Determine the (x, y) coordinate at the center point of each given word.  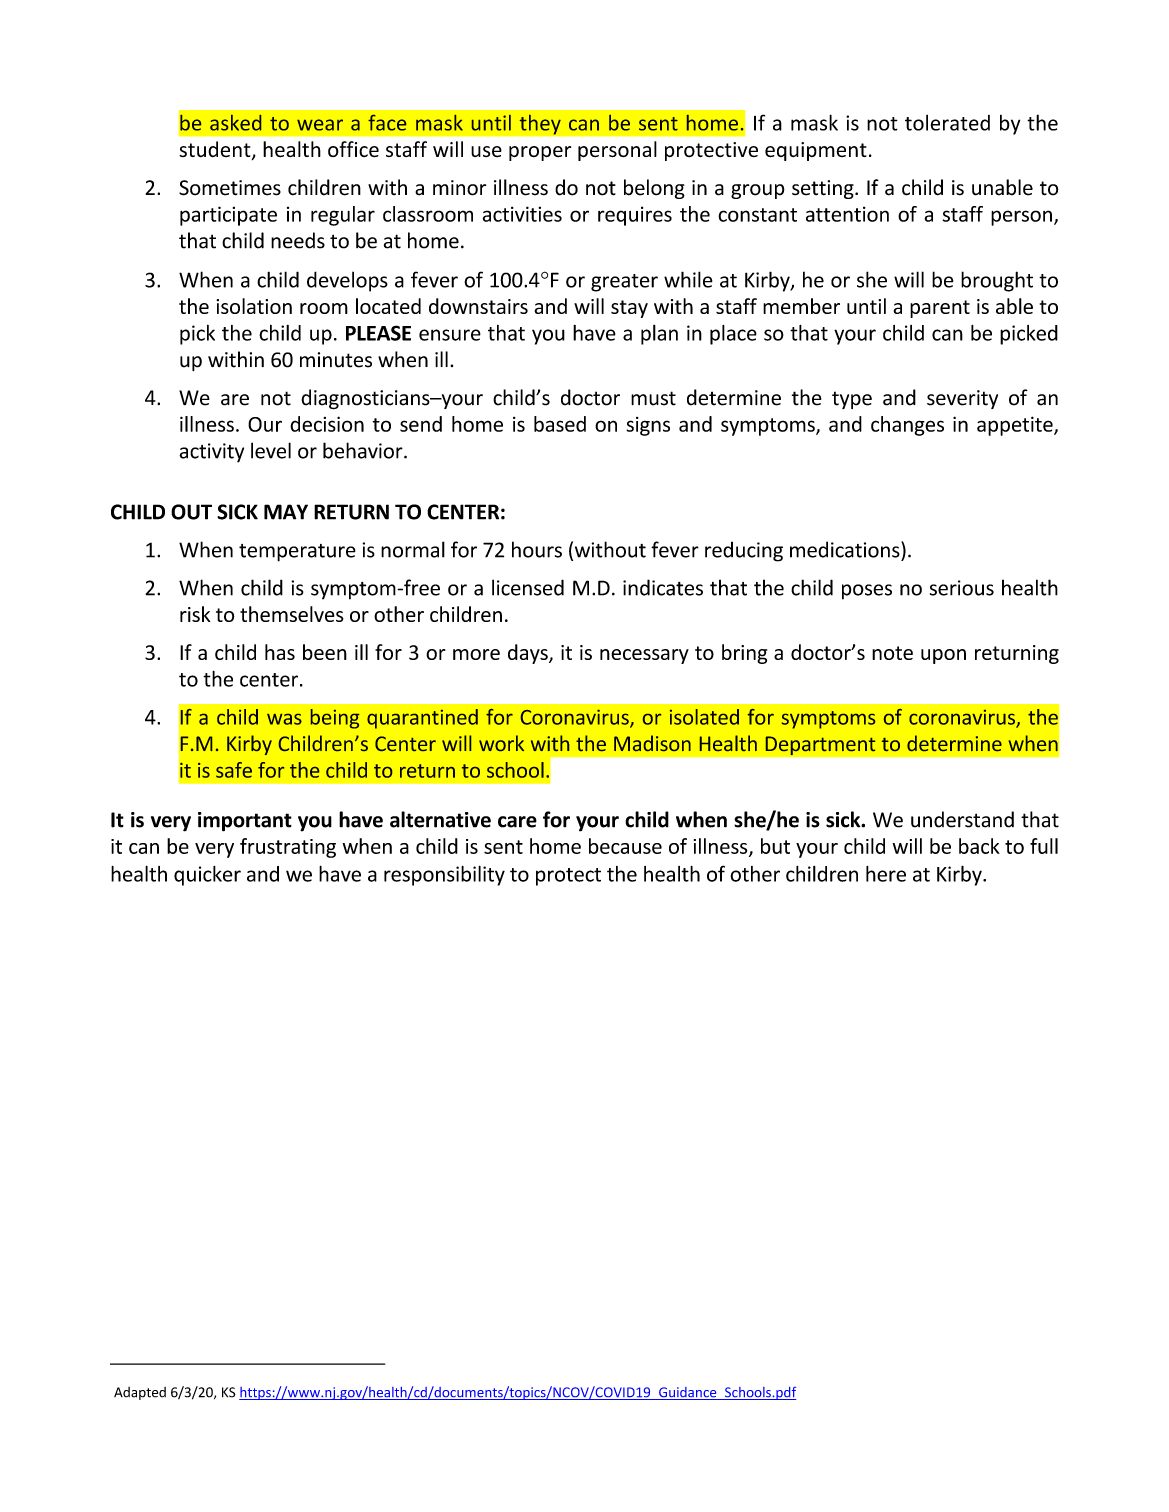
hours (537, 549)
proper (540, 153)
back (979, 846)
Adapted (140, 1393)
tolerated (947, 122)
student (216, 150)
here (886, 874)
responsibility (444, 876)
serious (962, 588)
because (625, 846)
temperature (297, 553)
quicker (207, 876)
